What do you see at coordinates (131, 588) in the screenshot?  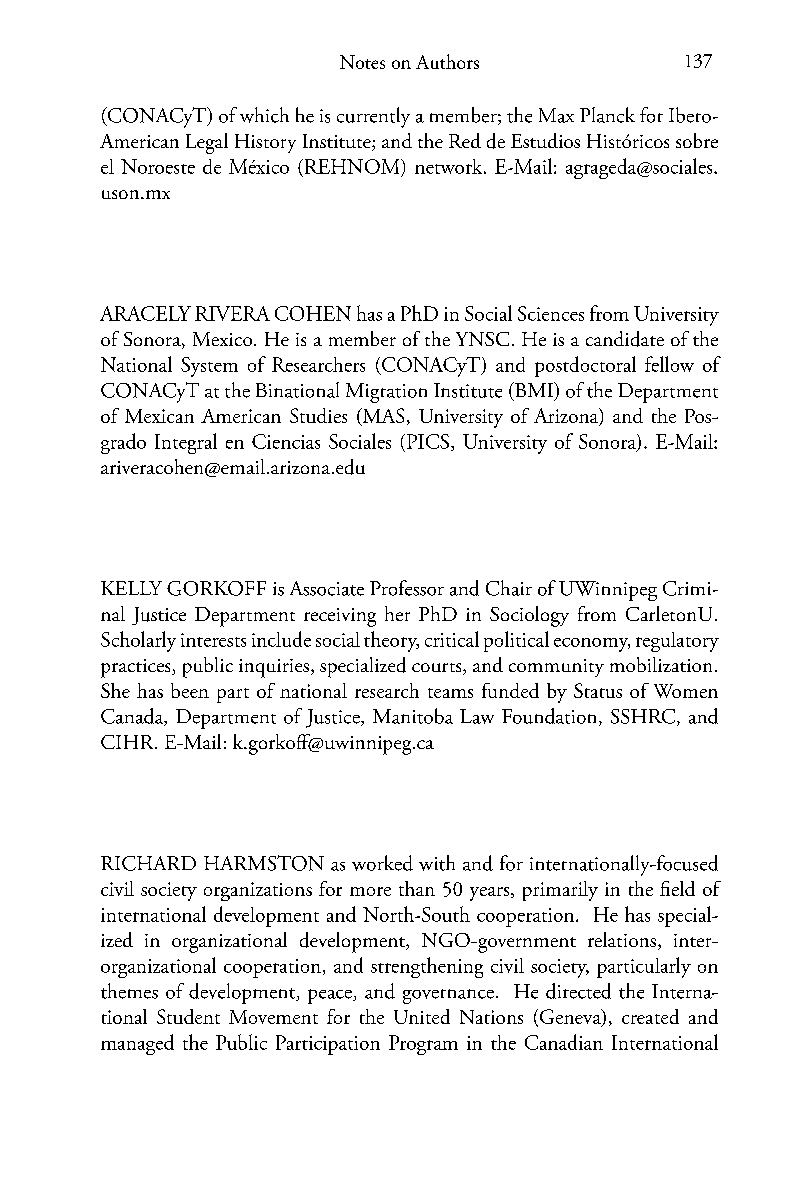 I see `KELLY` at bounding box center [131, 588].
